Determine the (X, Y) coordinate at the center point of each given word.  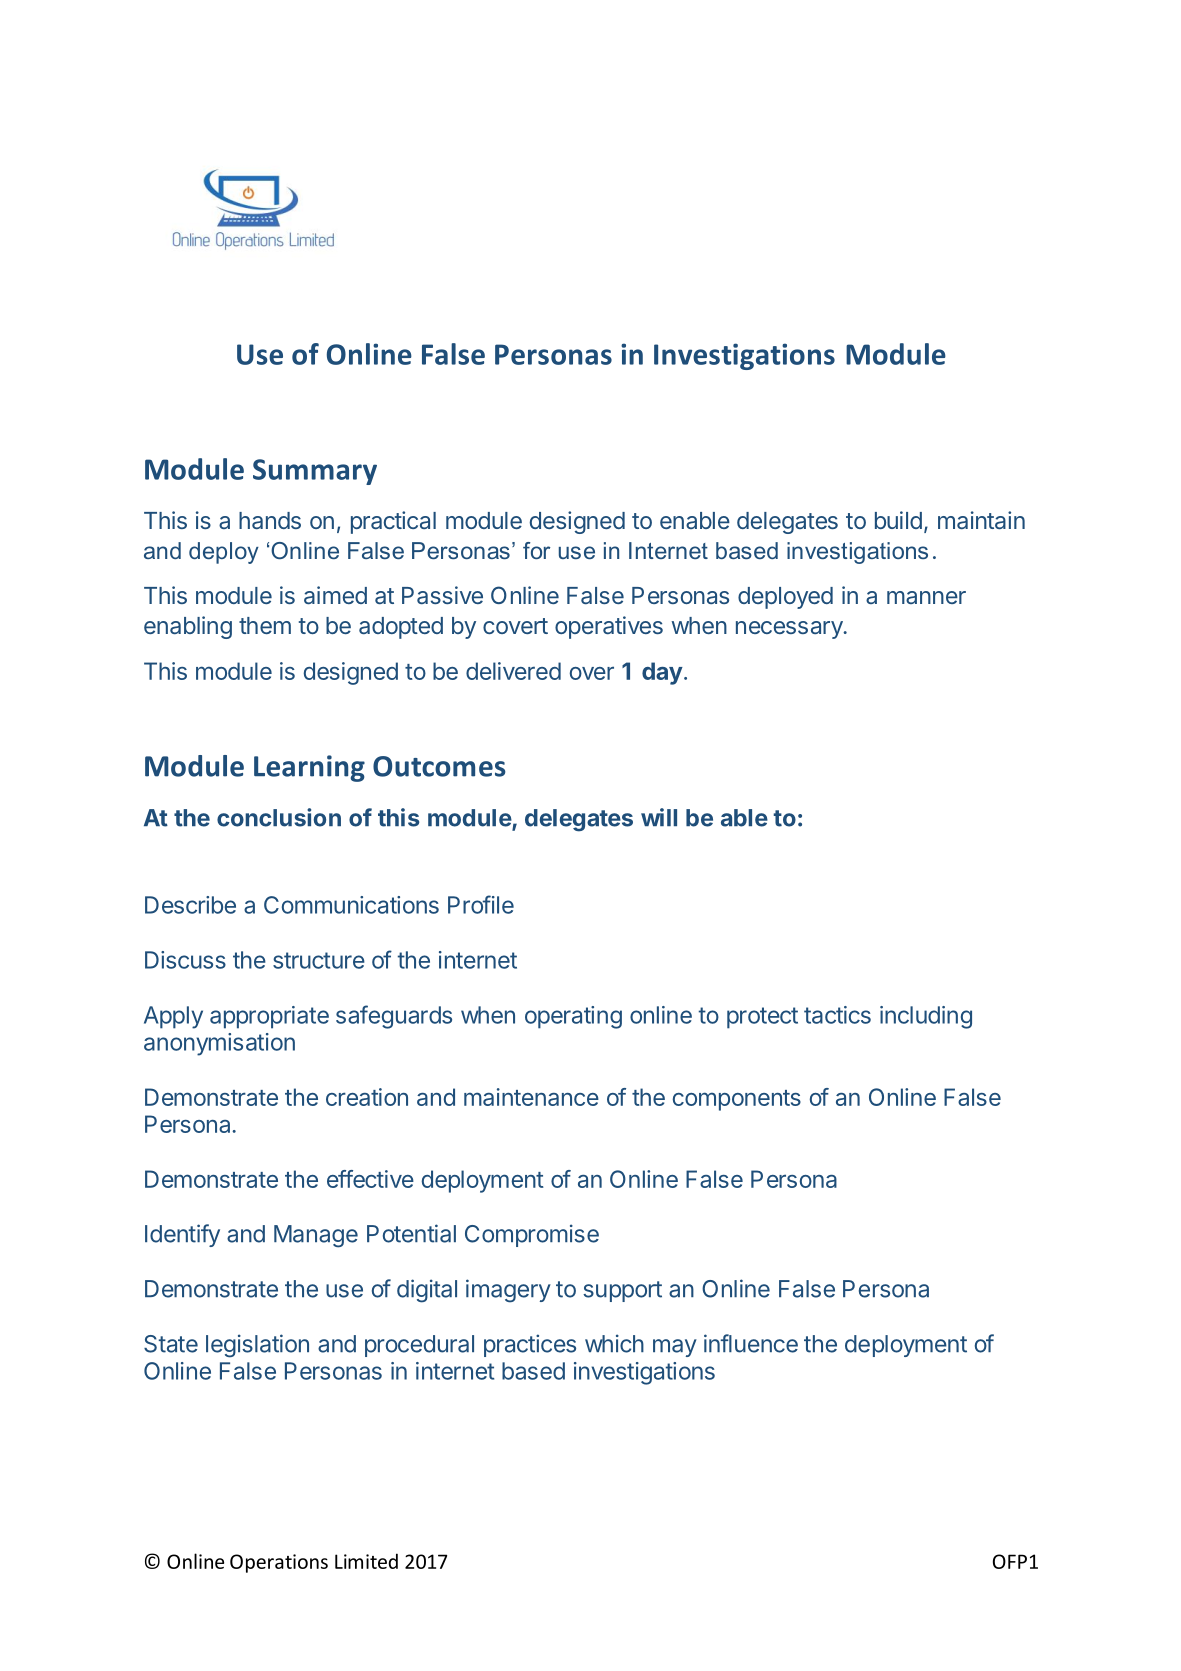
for (536, 550)
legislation (257, 1346)
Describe (190, 905)
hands (270, 520)
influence (751, 1343)
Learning (309, 768)
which (614, 1343)
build (898, 520)
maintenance (531, 1097)
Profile (481, 904)
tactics (837, 1015)
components (737, 1100)
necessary (790, 630)
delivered (513, 671)
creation (367, 1097)
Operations (279, 1563)
